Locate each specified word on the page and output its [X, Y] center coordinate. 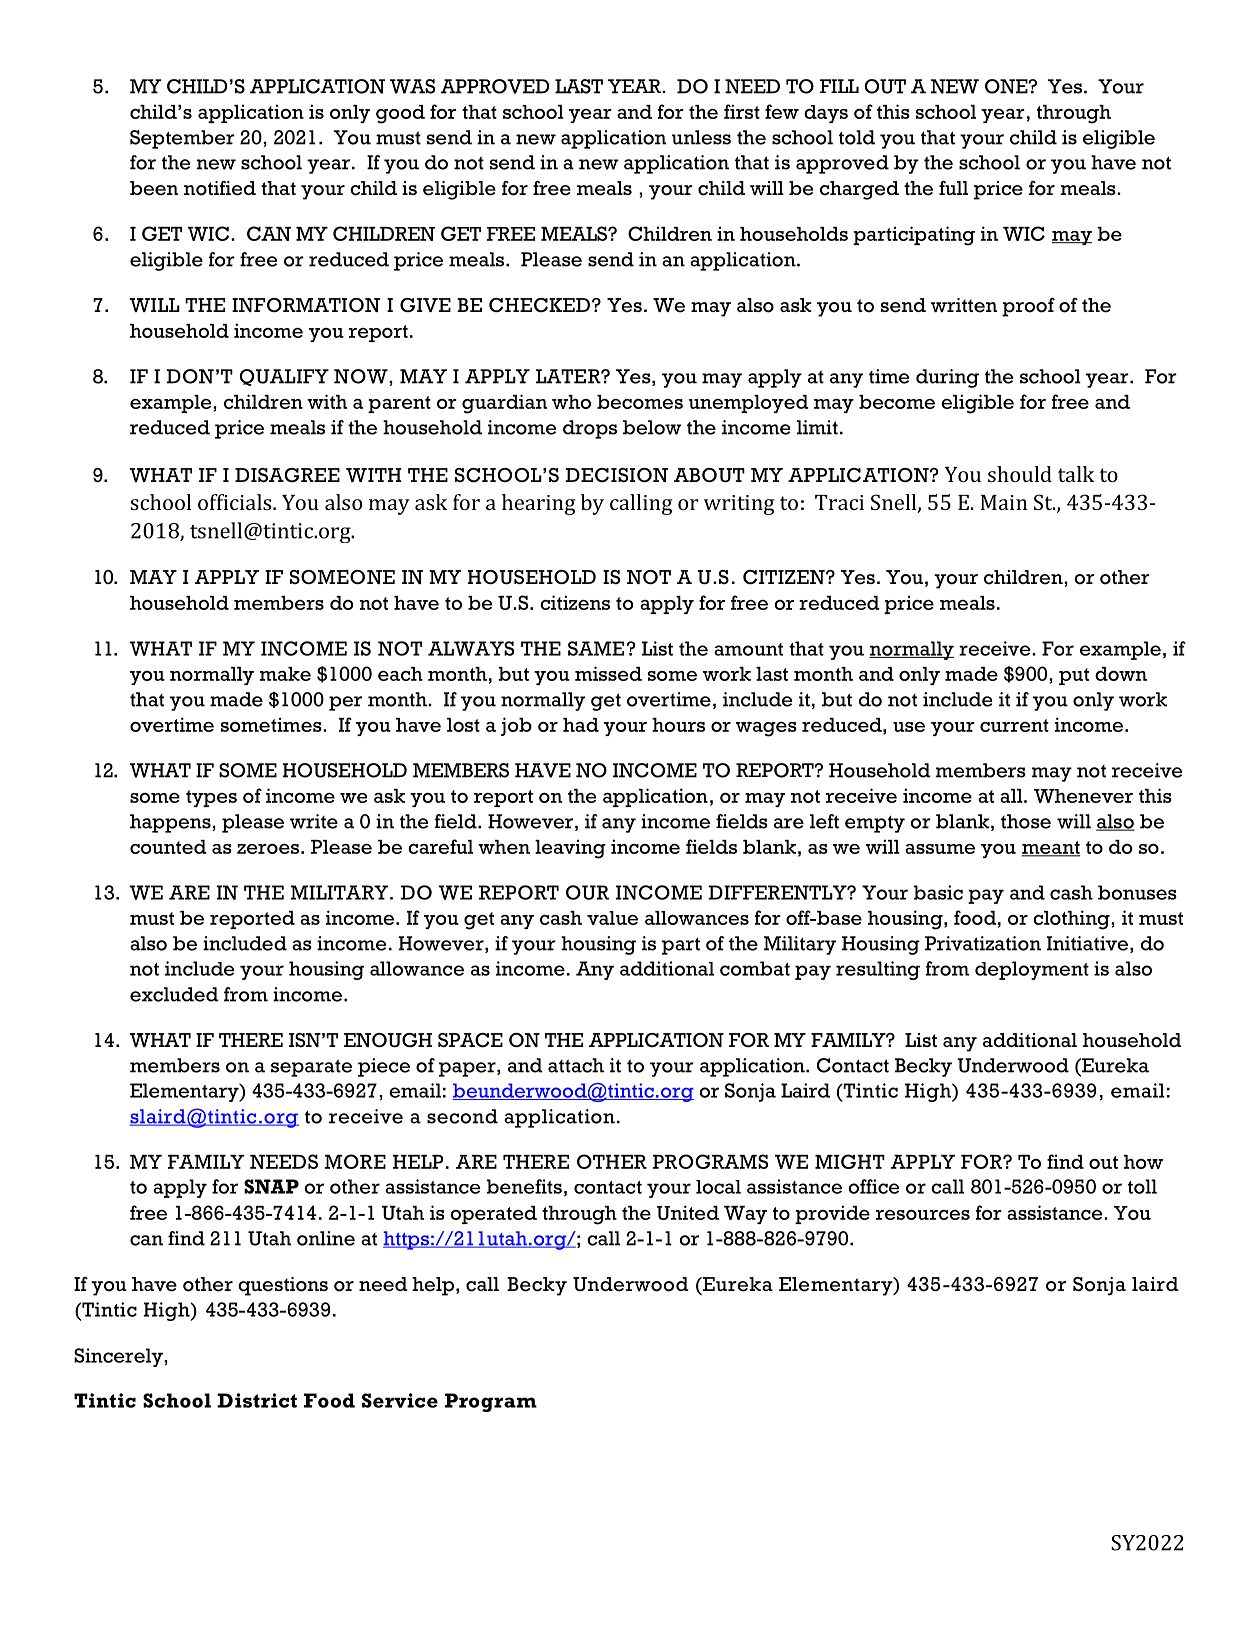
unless [701, 137]
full [953, 188]
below [652, 427]
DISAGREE [287, 475]
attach [576, 1065]
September [182, 139]
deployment [1032, 970]
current [1014, 725]
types [211, 798]
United [688, 1212]
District [257, 1400]
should [1020, 474]
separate [311, 1068]
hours [678, 725]
